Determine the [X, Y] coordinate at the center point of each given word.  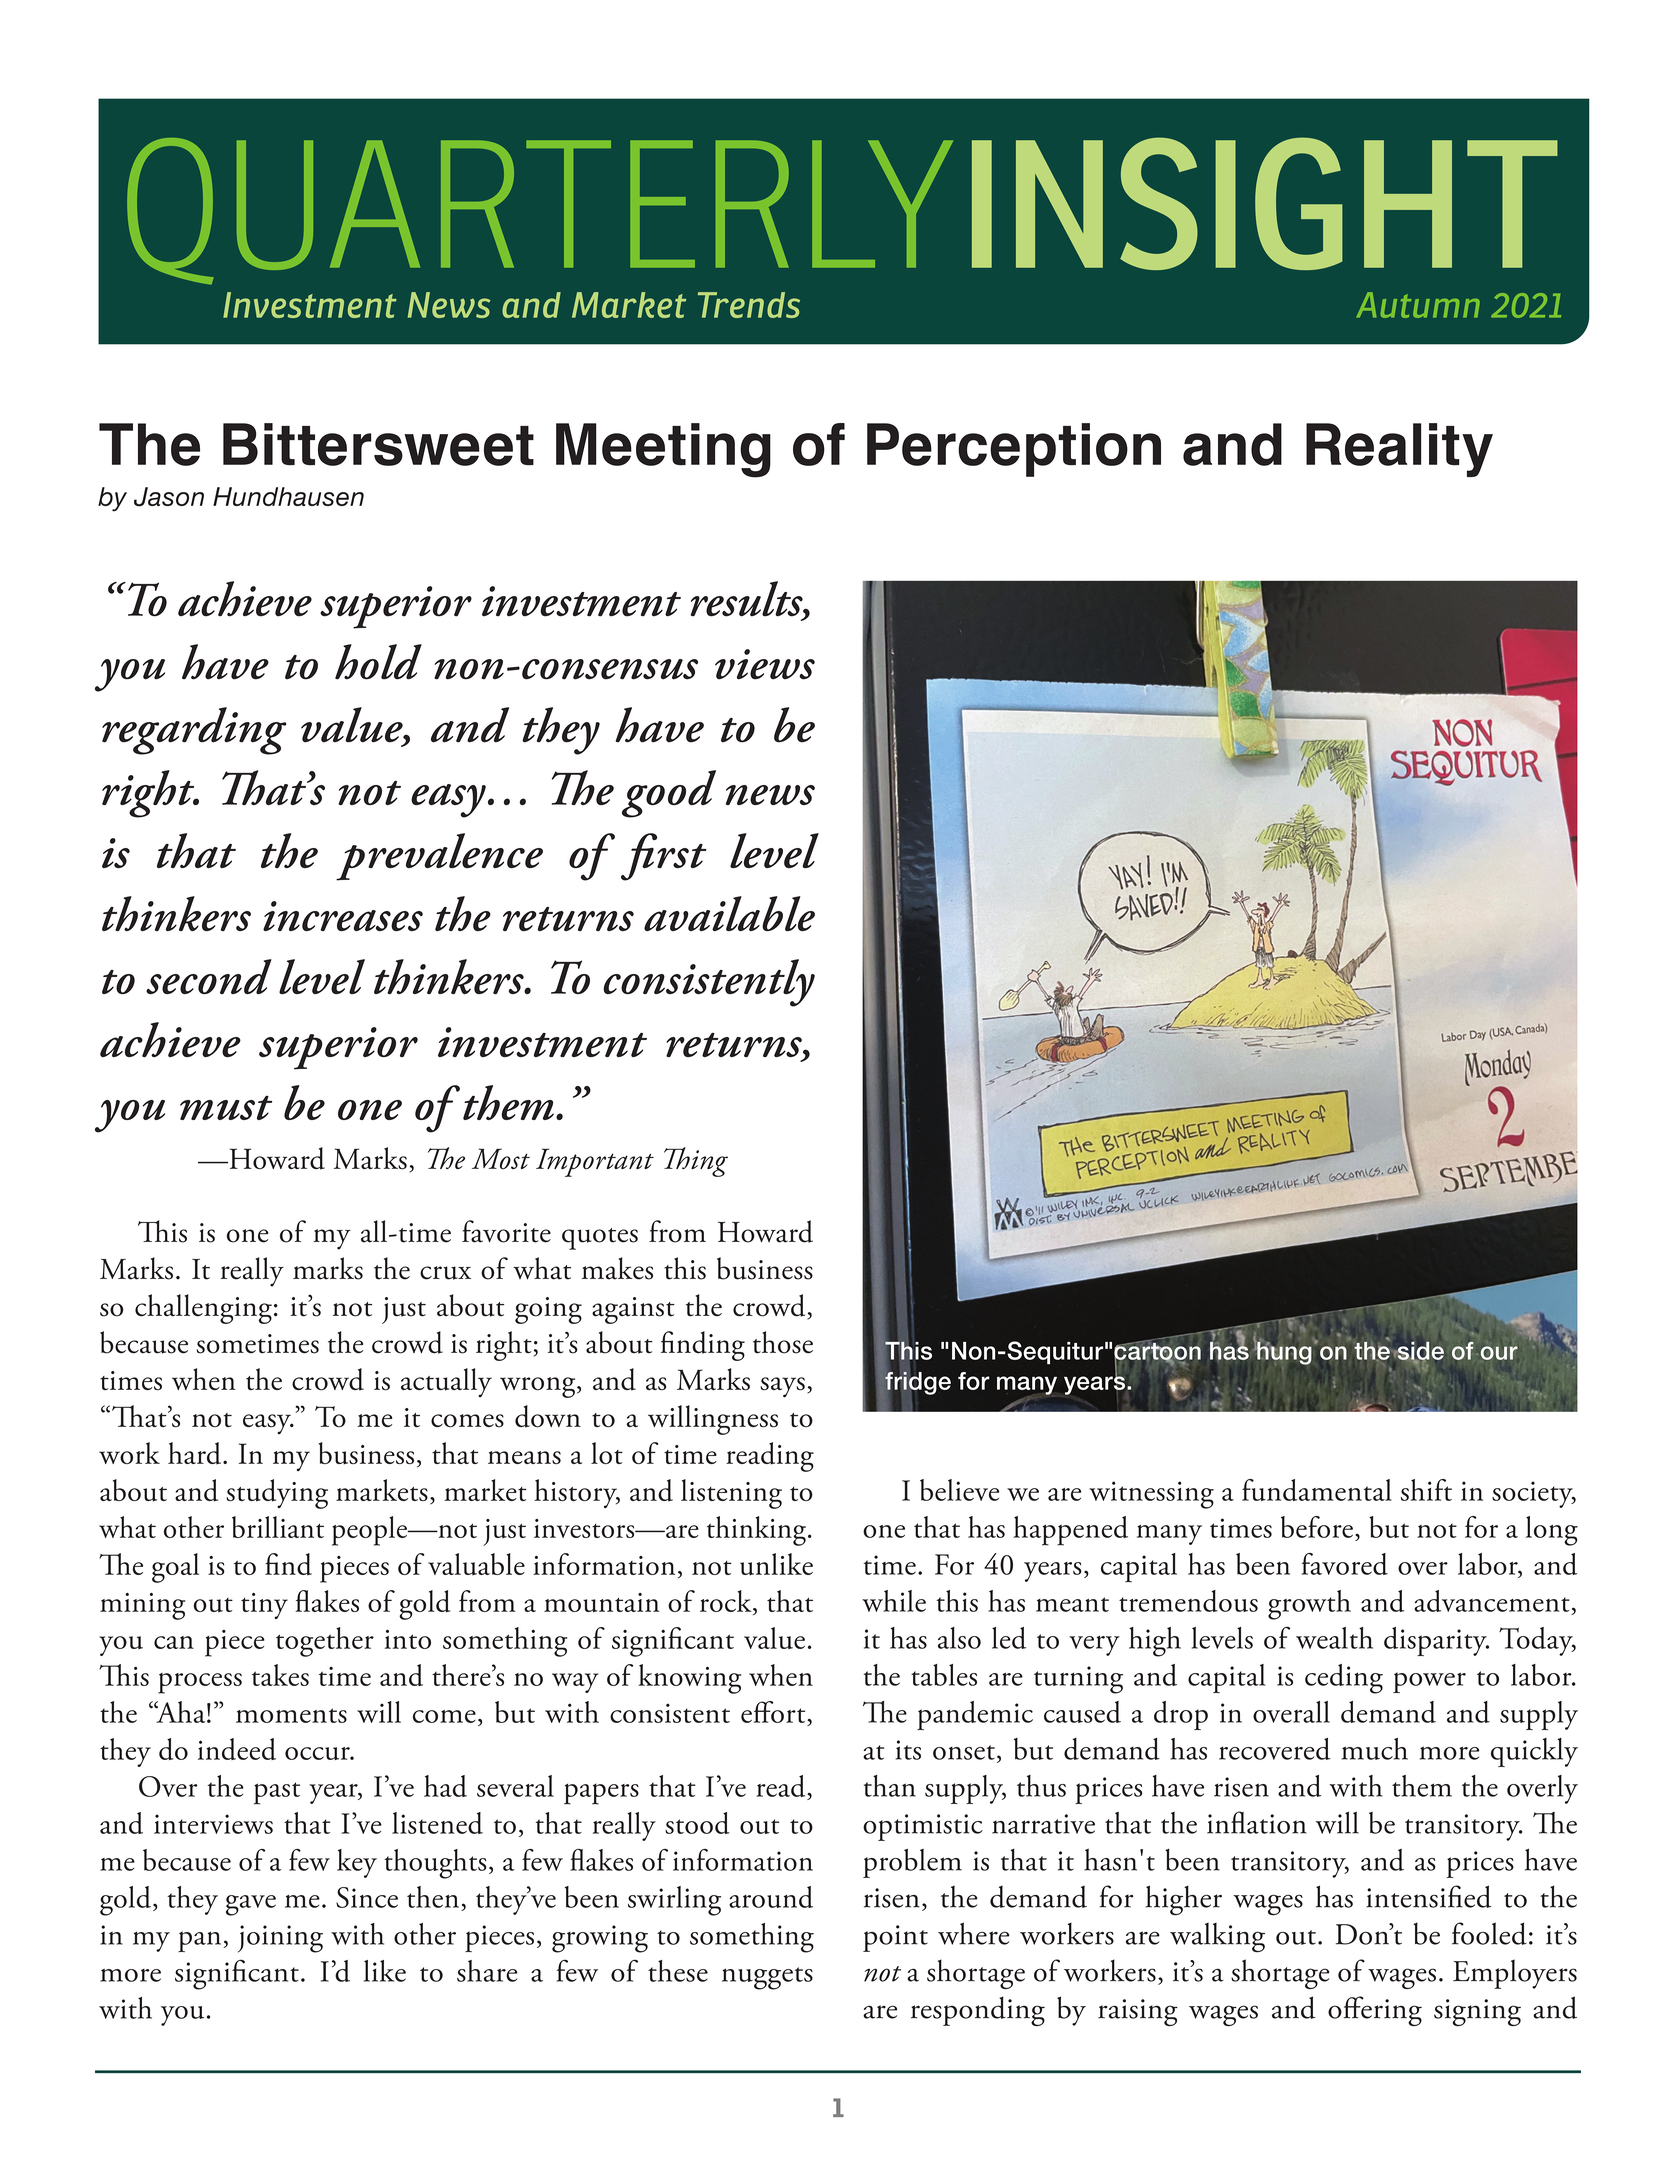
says [782, 1387]
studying [277, 1494]
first [664, 857]
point [895, 1938]
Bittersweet [378, 444]
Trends [749, 305]
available [729, 913]
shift [1426, 1490]
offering [1375, 2011]
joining [280, 1939]
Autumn [1418, 305]
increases [343, 916]
